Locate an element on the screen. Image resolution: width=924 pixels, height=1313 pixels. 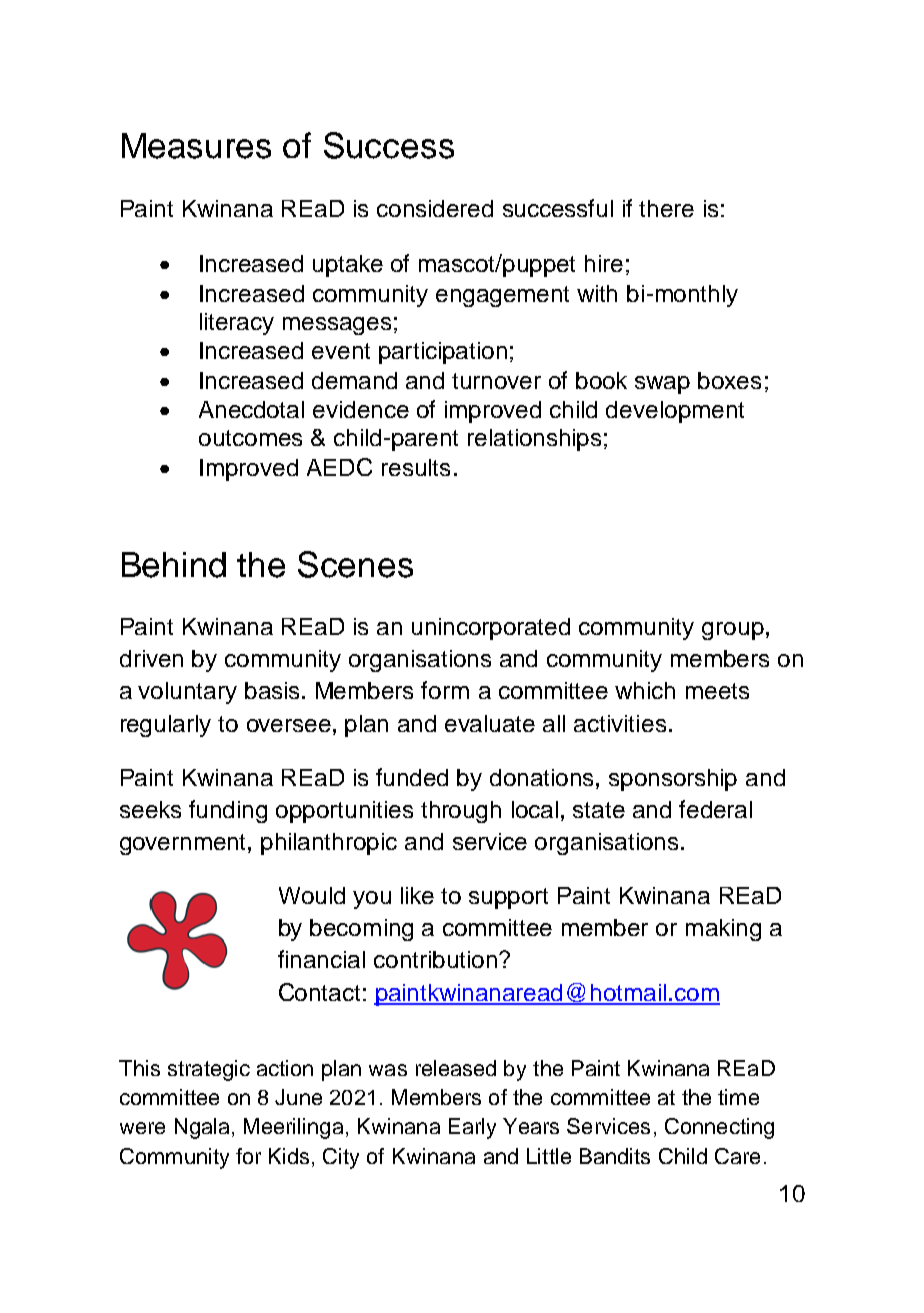
making is located at coordinates (723, 930).
